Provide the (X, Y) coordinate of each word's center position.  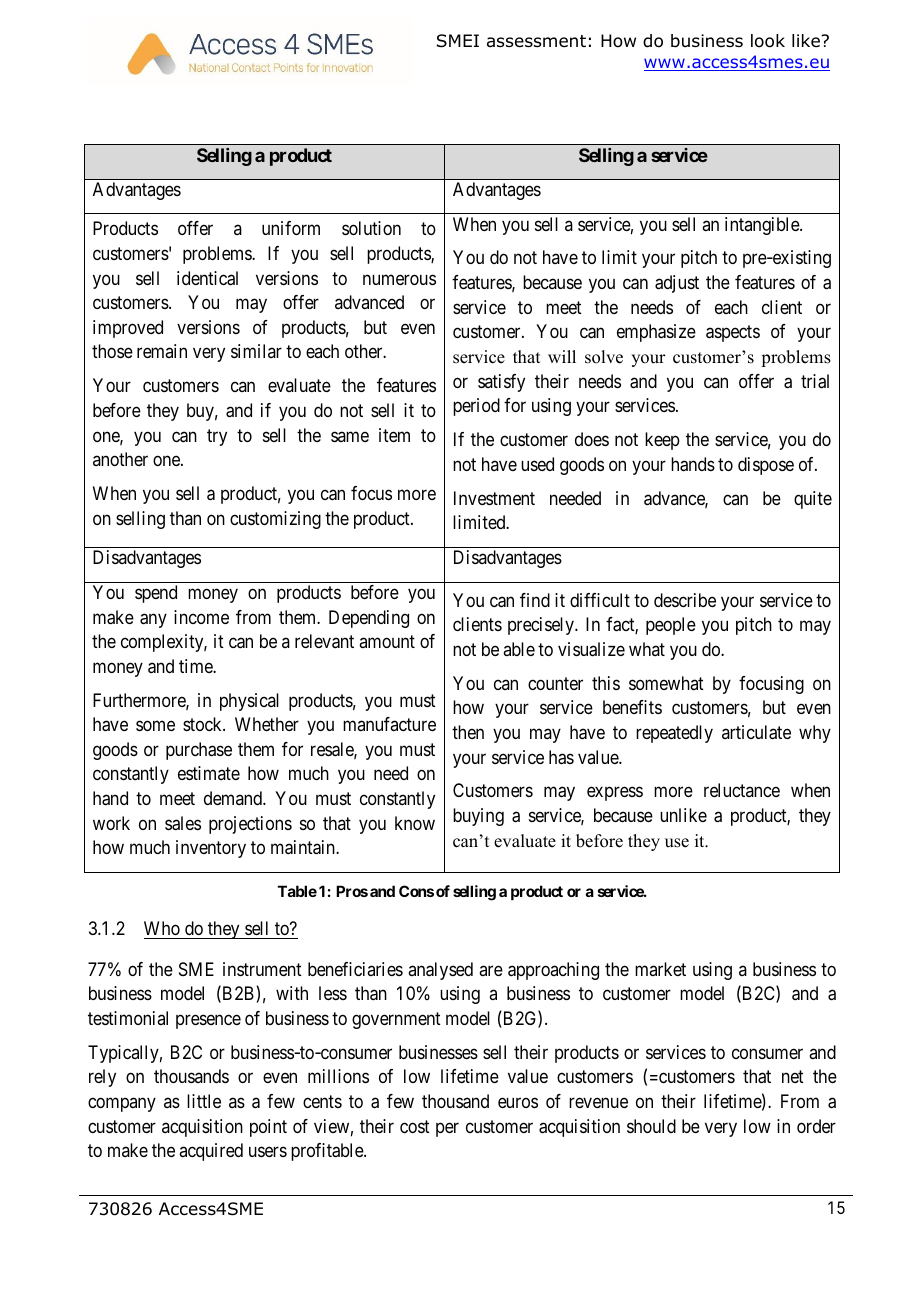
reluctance (742, 790)
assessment (536, 41)
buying (478, 817)
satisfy (501, 383)
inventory (211, 849)
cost (415, 1126)
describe (685, 600)
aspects (733, 334)
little (204, 1101)
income (201, 617)
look (768, 41)
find (535, 600)
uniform (291, 228)
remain (162, 351)
